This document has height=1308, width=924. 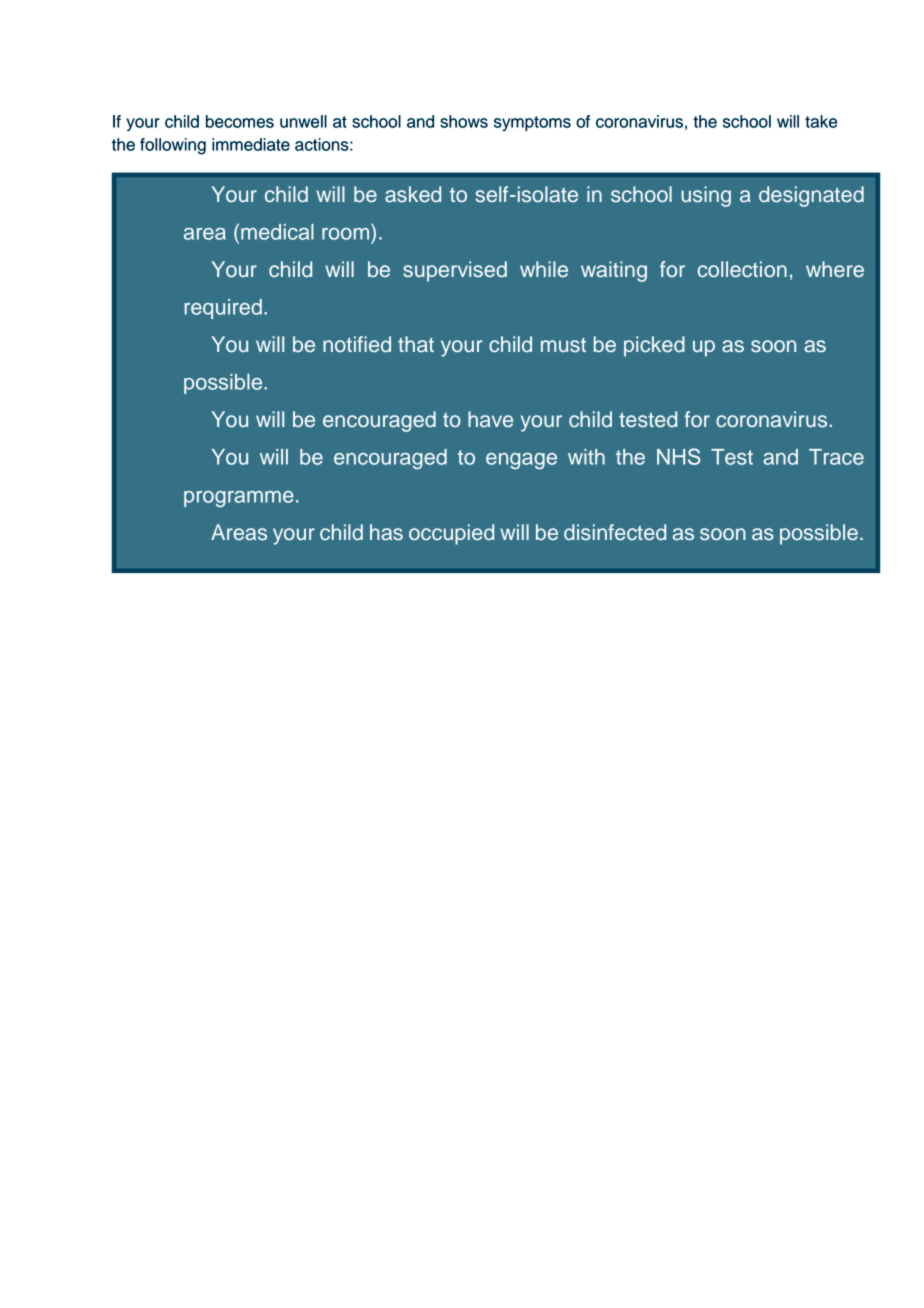 I want to click on immediate, so click(x=251, y=144).
